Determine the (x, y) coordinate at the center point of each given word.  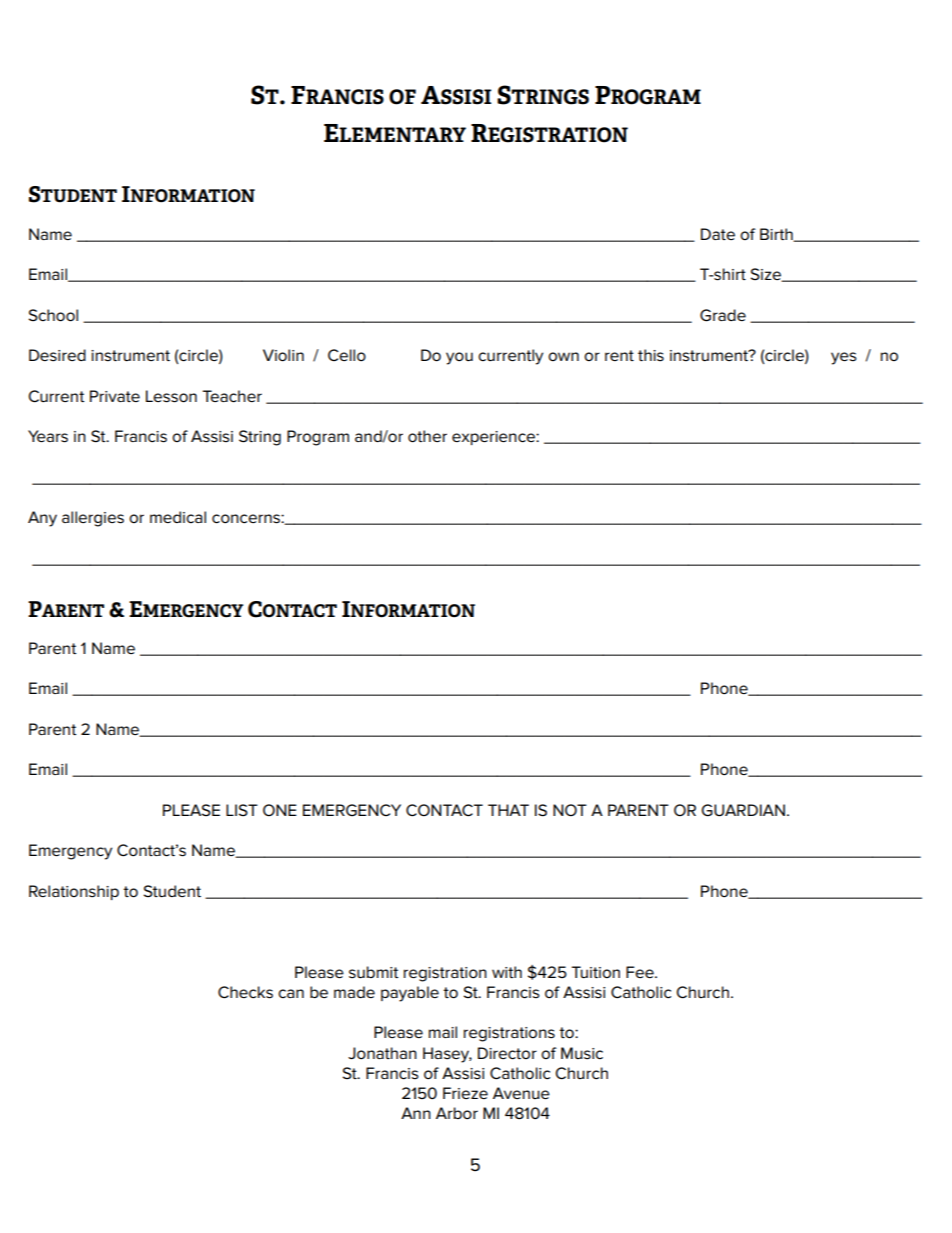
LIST (242, 810)
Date (718, 234)
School (53, 315)
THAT (508, 810)
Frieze (465, 1093)
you (459, 358)
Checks (245, 992)
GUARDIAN (743, 810)
